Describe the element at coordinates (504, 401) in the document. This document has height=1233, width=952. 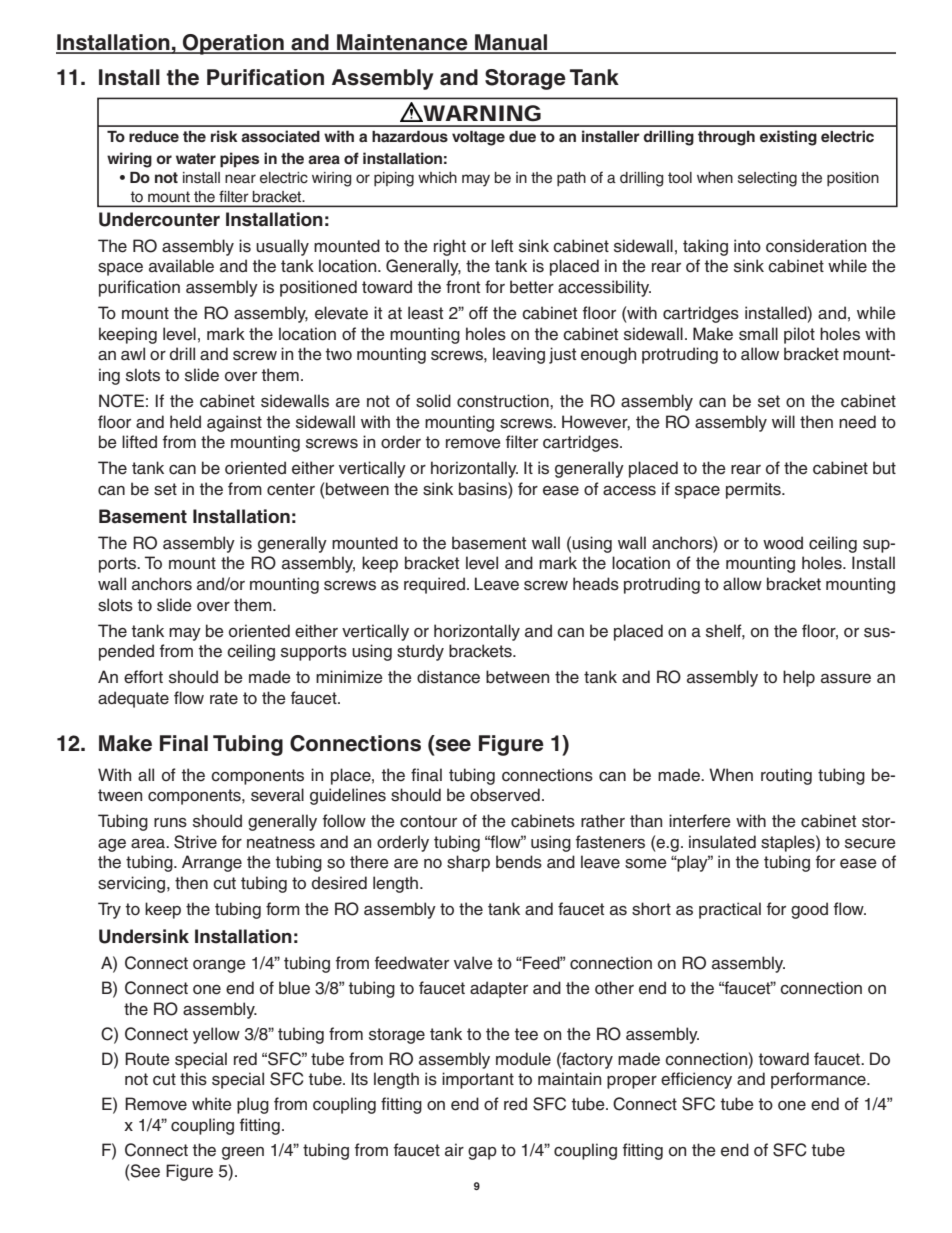
I see `construction` at that location.
